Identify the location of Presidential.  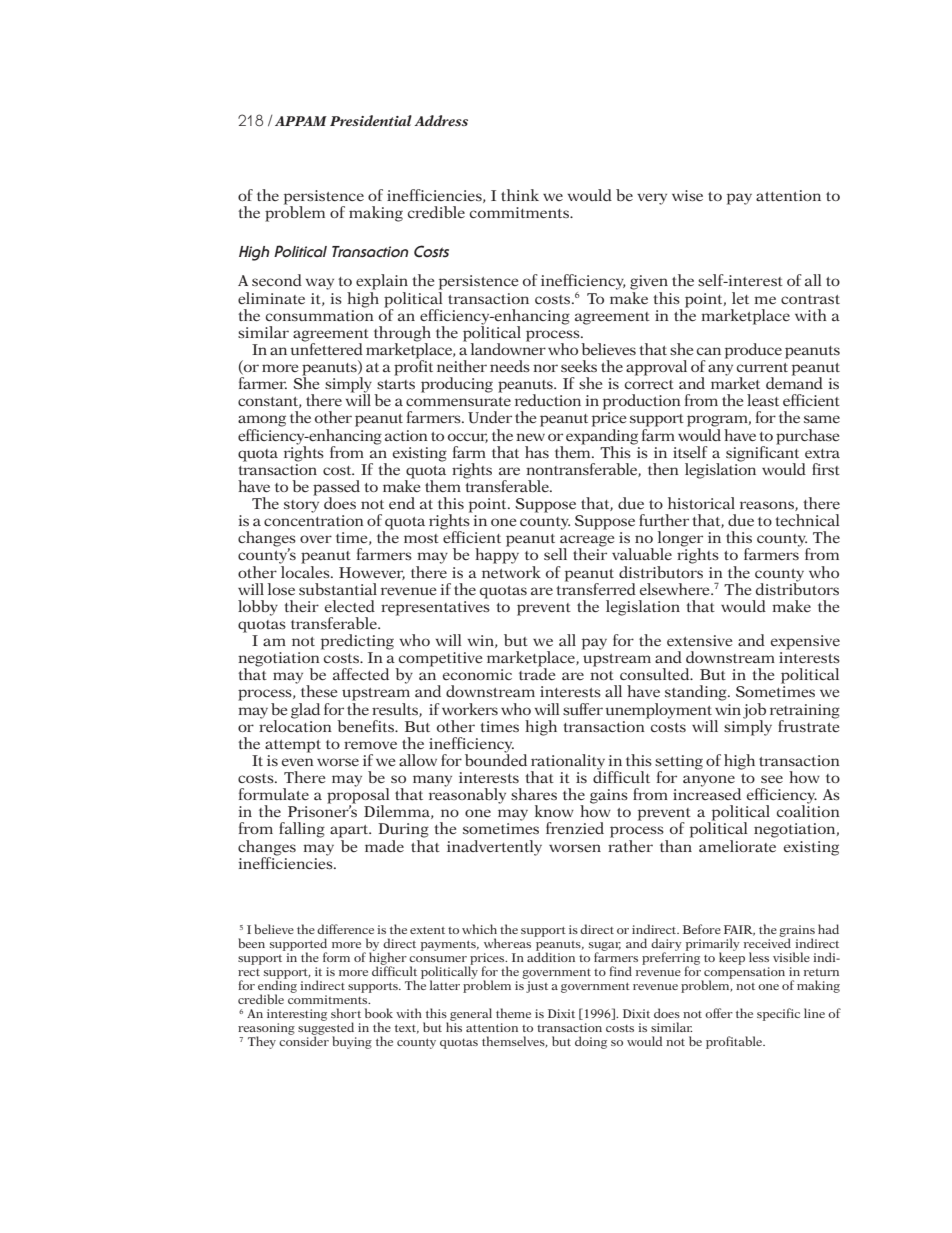
(371, 120).
